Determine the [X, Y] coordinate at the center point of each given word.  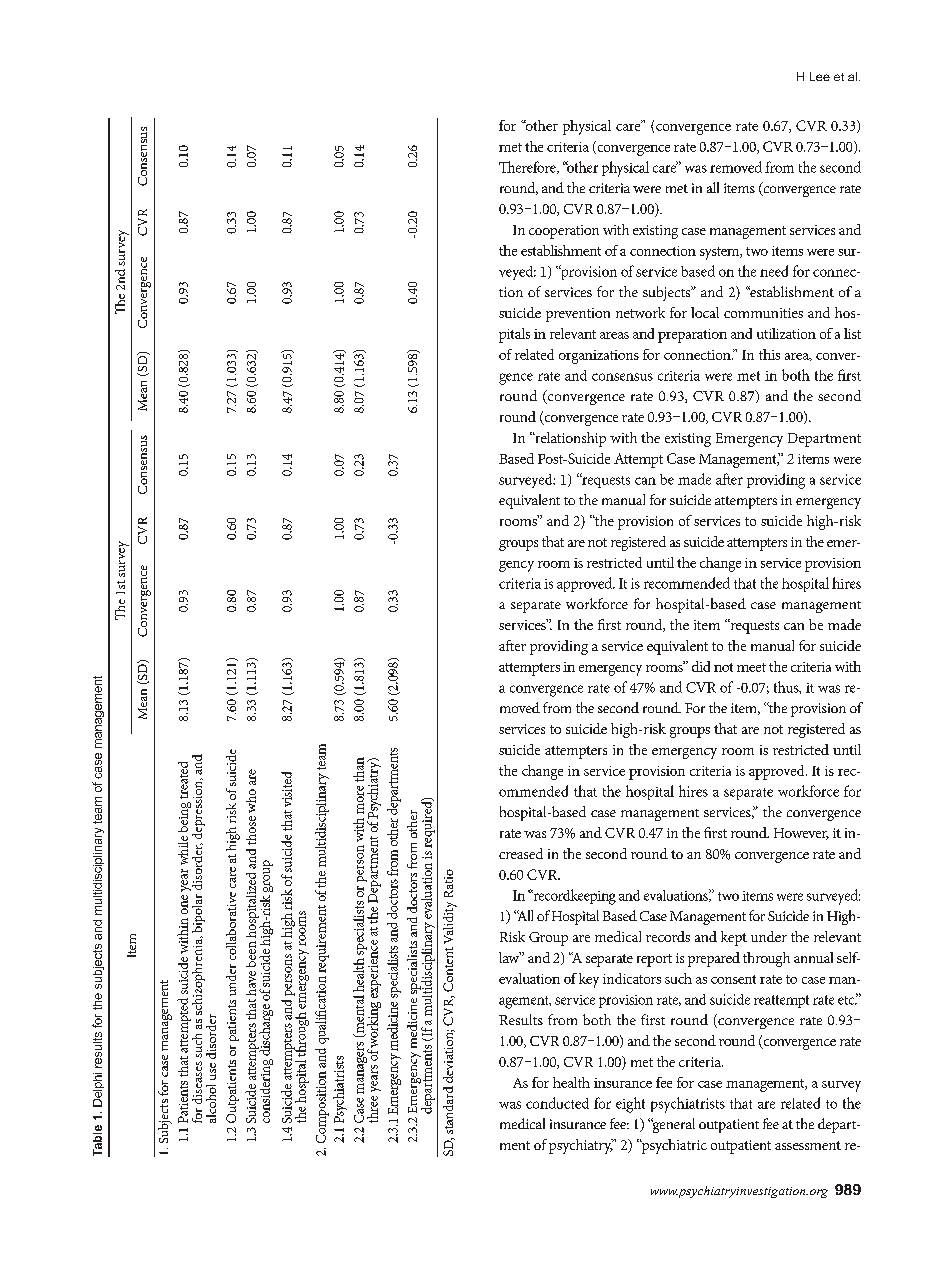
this [769, 354]
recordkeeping [573, 897]
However [801, 834]
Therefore [528, 167]
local [705, 312]
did [701, 666]
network [640, 312]
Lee [820, 76]
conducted [557, 1103]
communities [763, 313]
